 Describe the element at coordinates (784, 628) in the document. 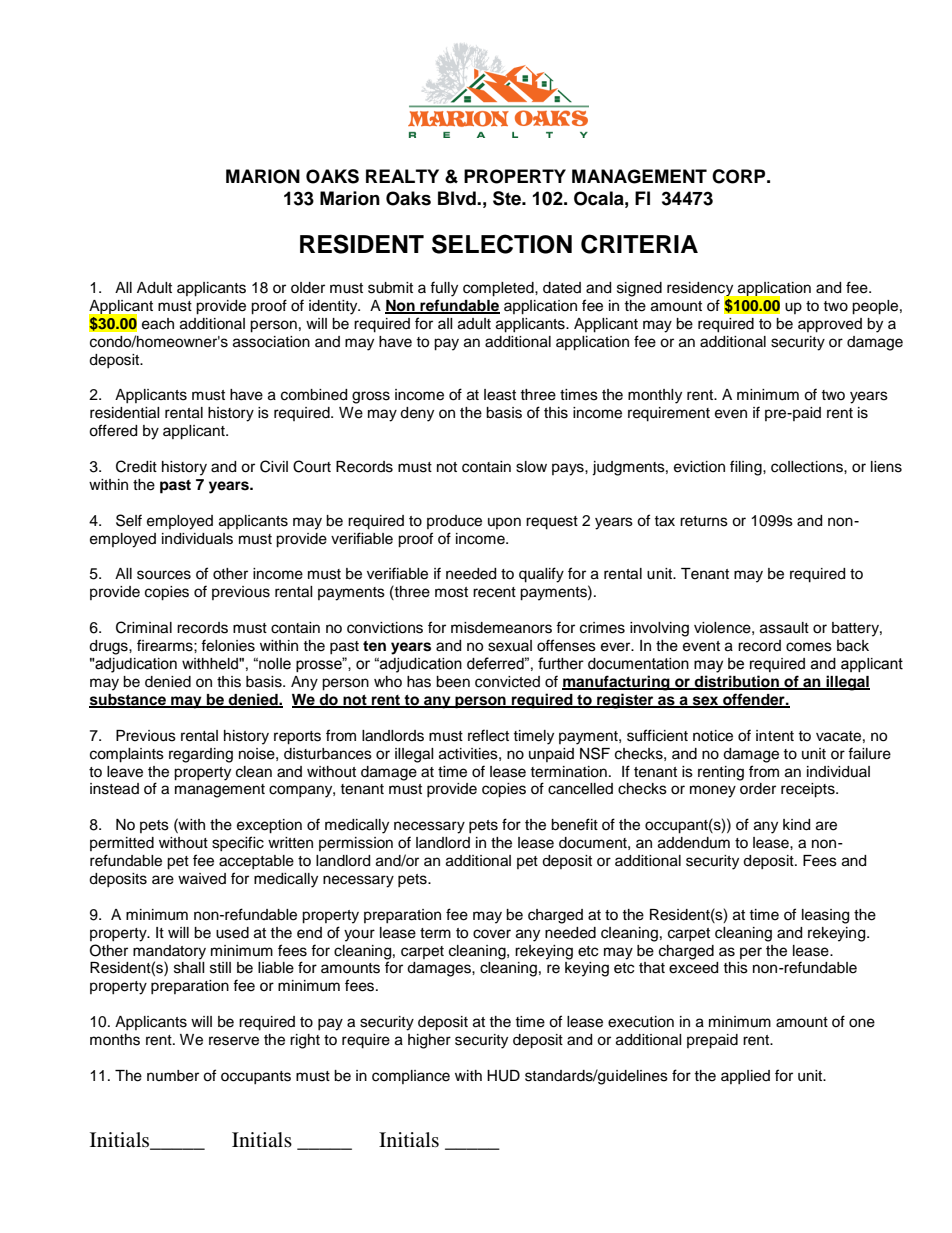

I see `assault` at that location.
